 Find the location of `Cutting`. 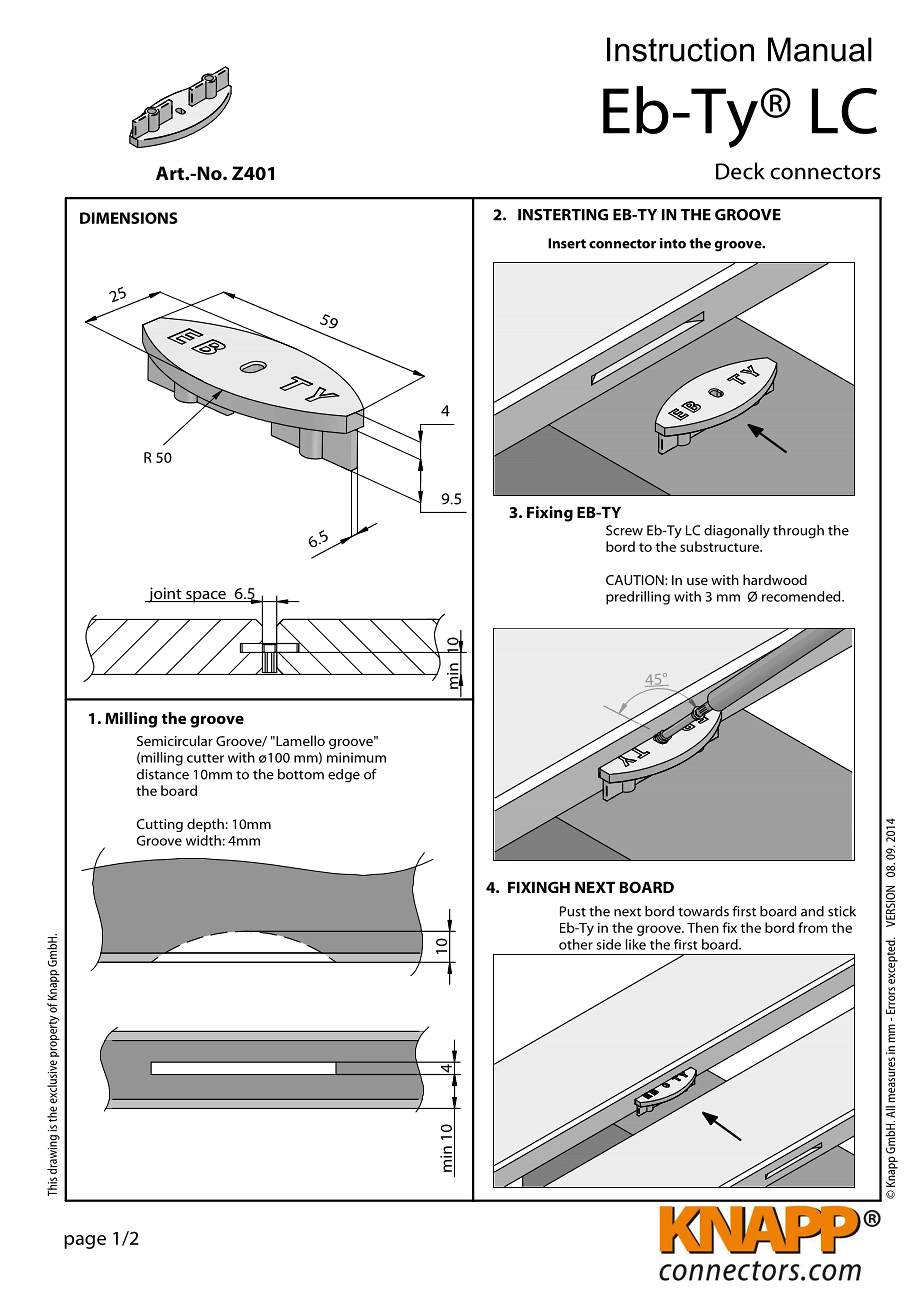

Cutting is located at coordinates (160, 825).
